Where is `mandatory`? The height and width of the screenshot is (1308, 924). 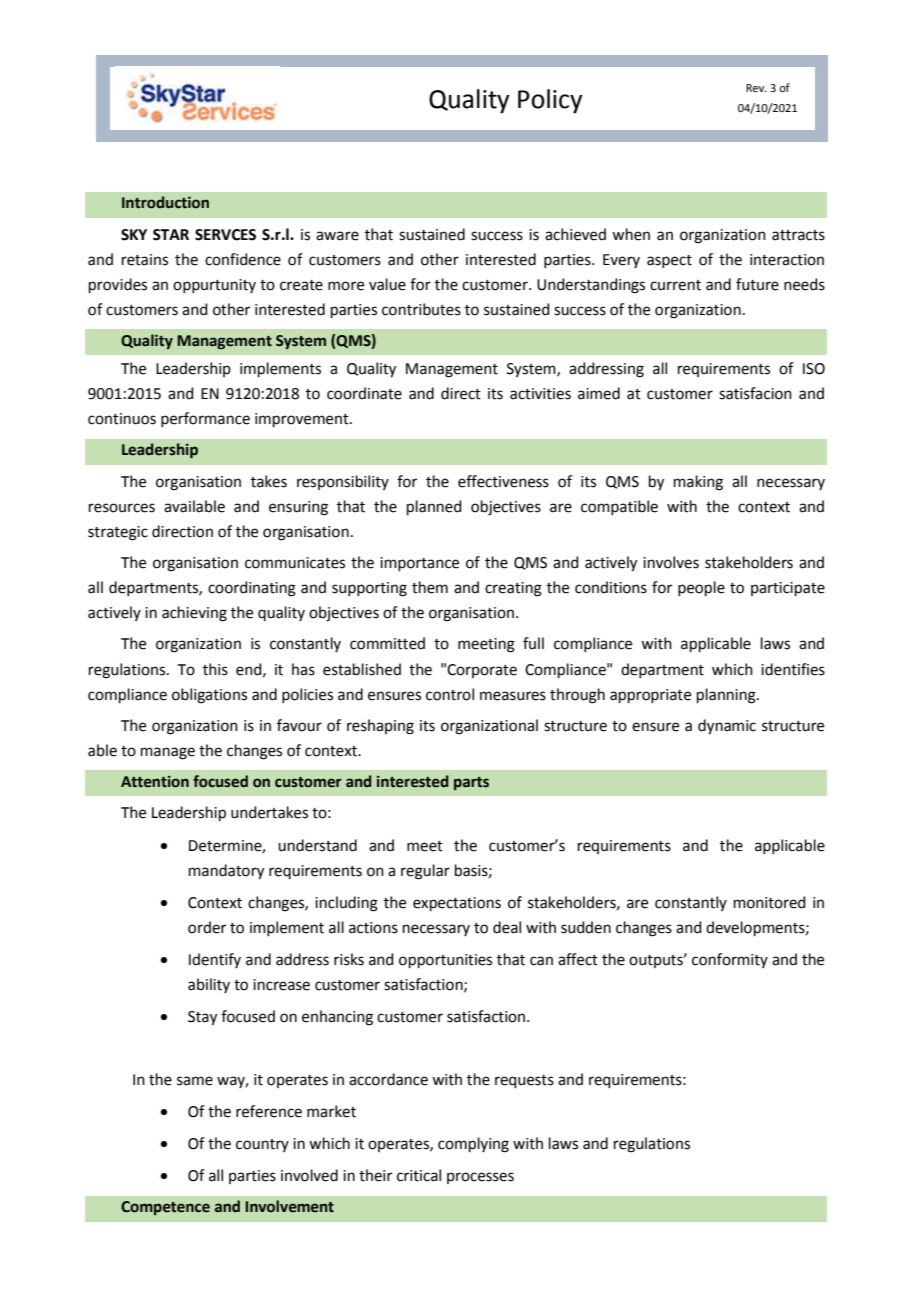 mandatory is located at coordinates (226, 872).
